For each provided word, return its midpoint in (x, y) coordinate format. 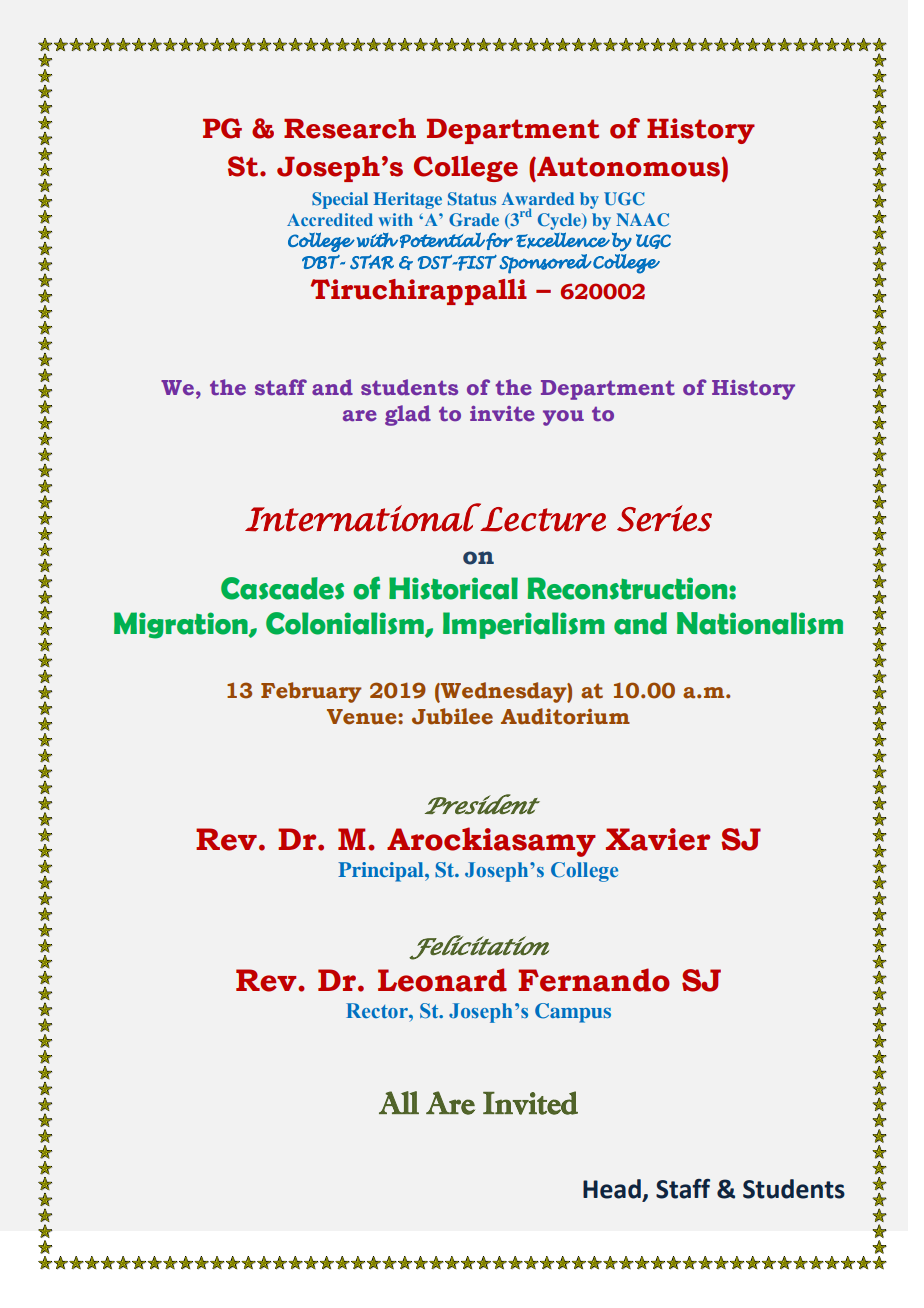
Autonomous (628, 167)
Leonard (442, 980)
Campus (573, 1013)
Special (340, 200)
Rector (378, 1010)
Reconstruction (629, 588)
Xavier (658, 839)
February (311, 692)
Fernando (594, 980)
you (563, 418)
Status (472, 199)
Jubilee (452, 716)
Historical (453, 588)
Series (664, 518)
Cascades (282, 588)
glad (408, 415)
